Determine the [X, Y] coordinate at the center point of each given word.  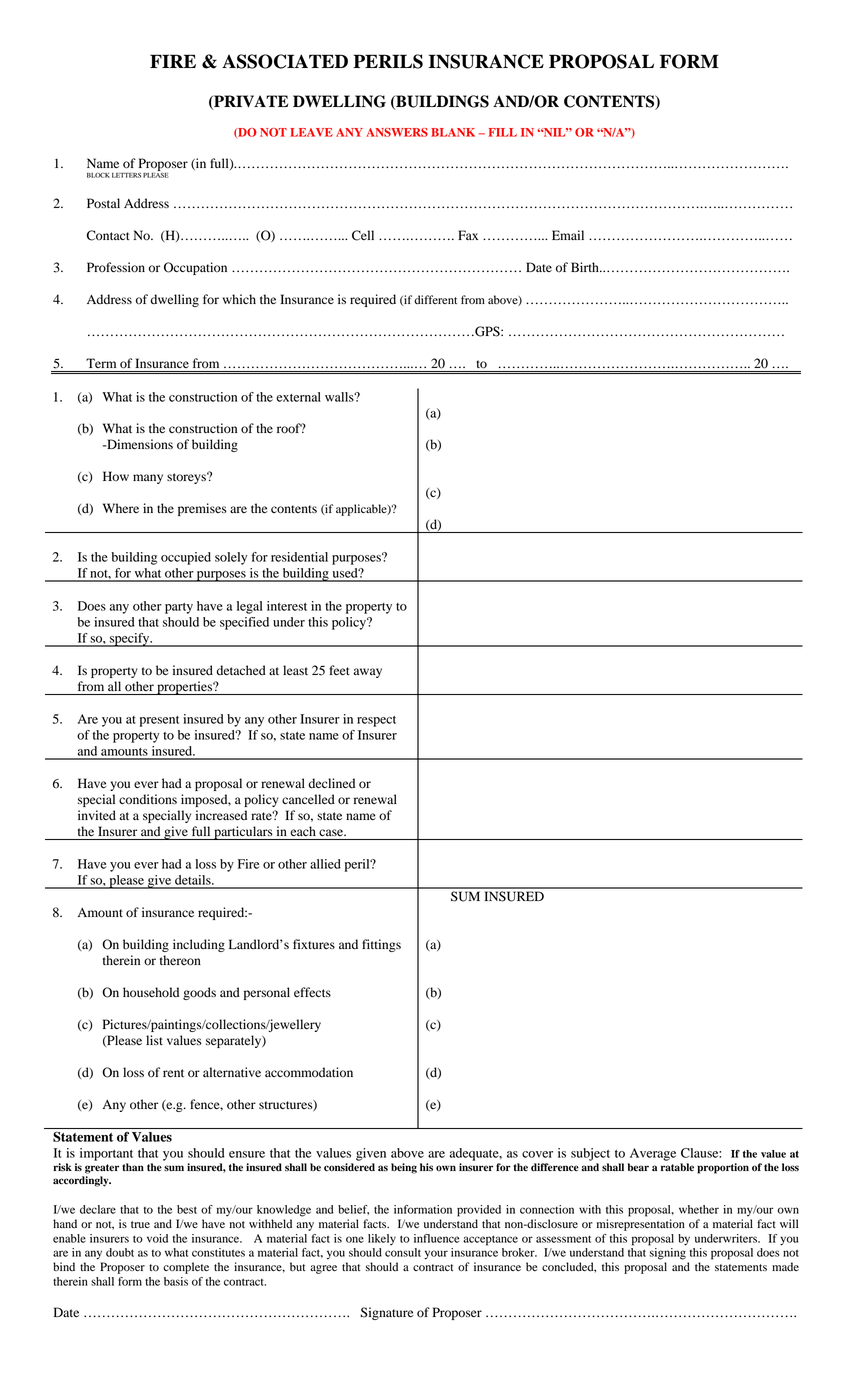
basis [176, 1281]
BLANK [453, 132]
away [367, 673]
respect [376, 721]
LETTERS [126, 175]
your [436, 1255]
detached [241, 670]
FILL [503, 132]
